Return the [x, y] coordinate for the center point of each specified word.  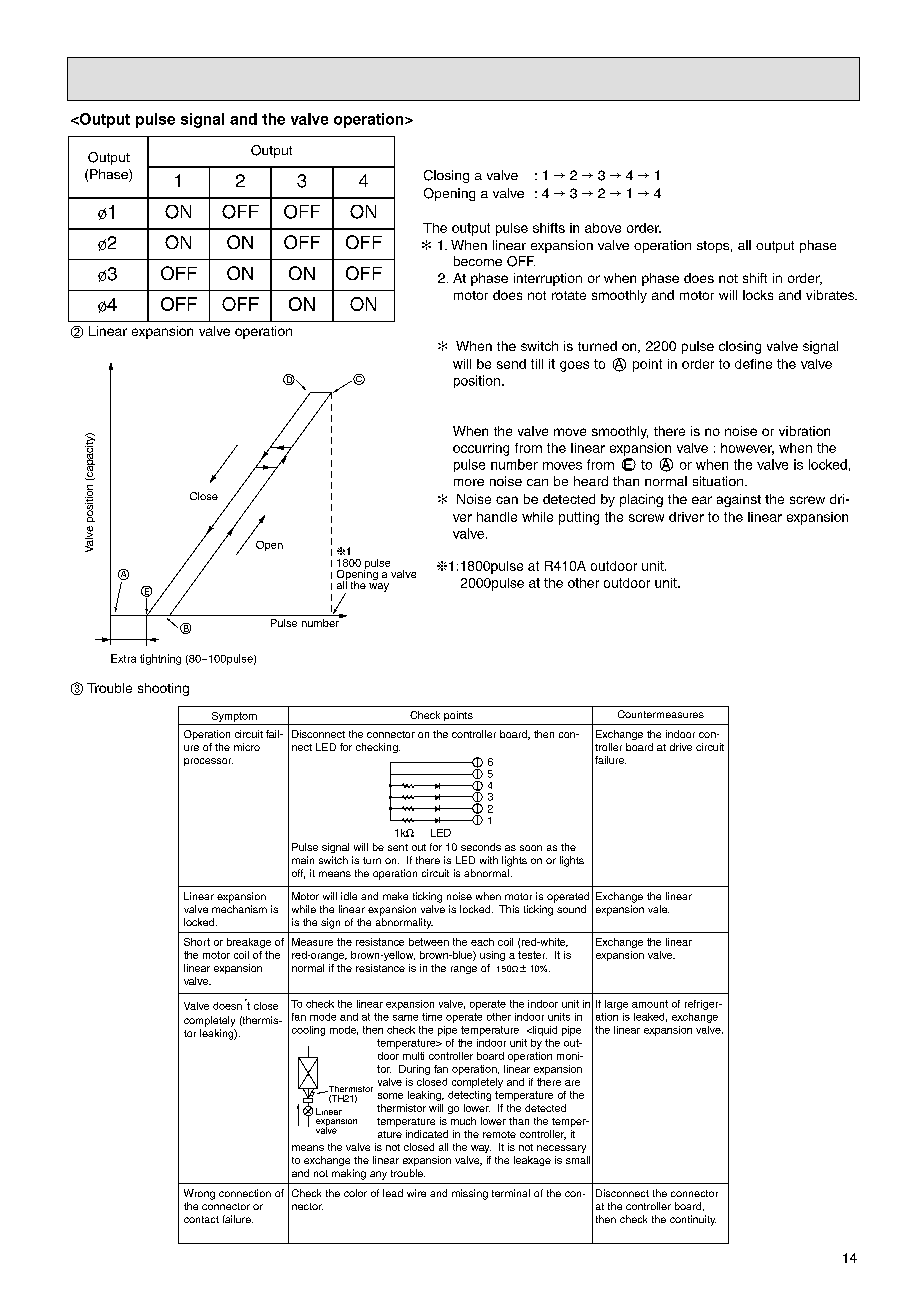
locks [758, 295]
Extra [123, 658]
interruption [548, 279]
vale [658, 909]
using [492, 956]
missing [470, 1194]
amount [650, 1004]
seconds [481, 847]
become [478, 261]
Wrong [199, 1194]
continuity [693, 1220]
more [469, 482]
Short [197, 942]
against [739, 500]
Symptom [234, 717]
